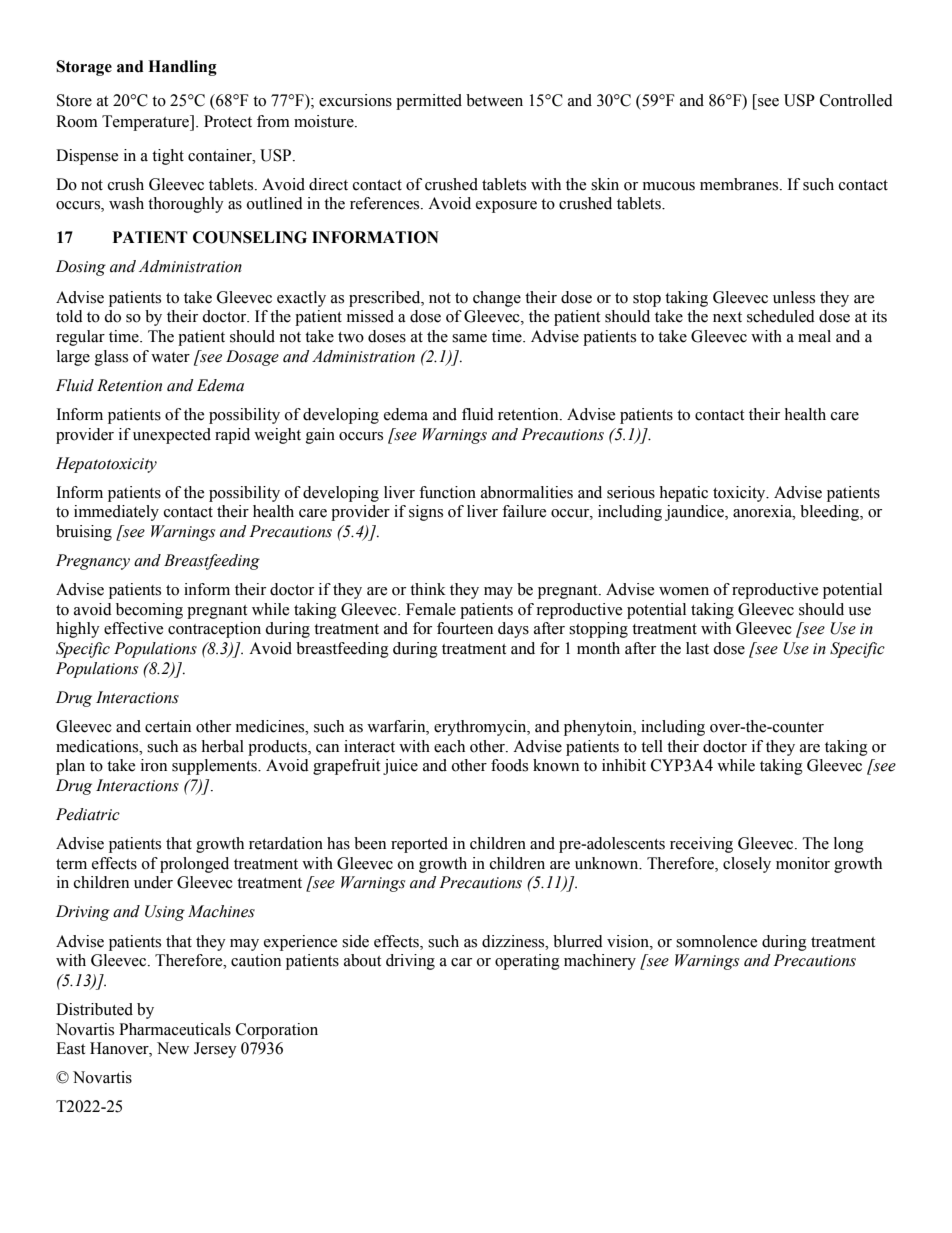 The height and width of the document is (1233, 952). I want to click on operating, so click(527, 962).
